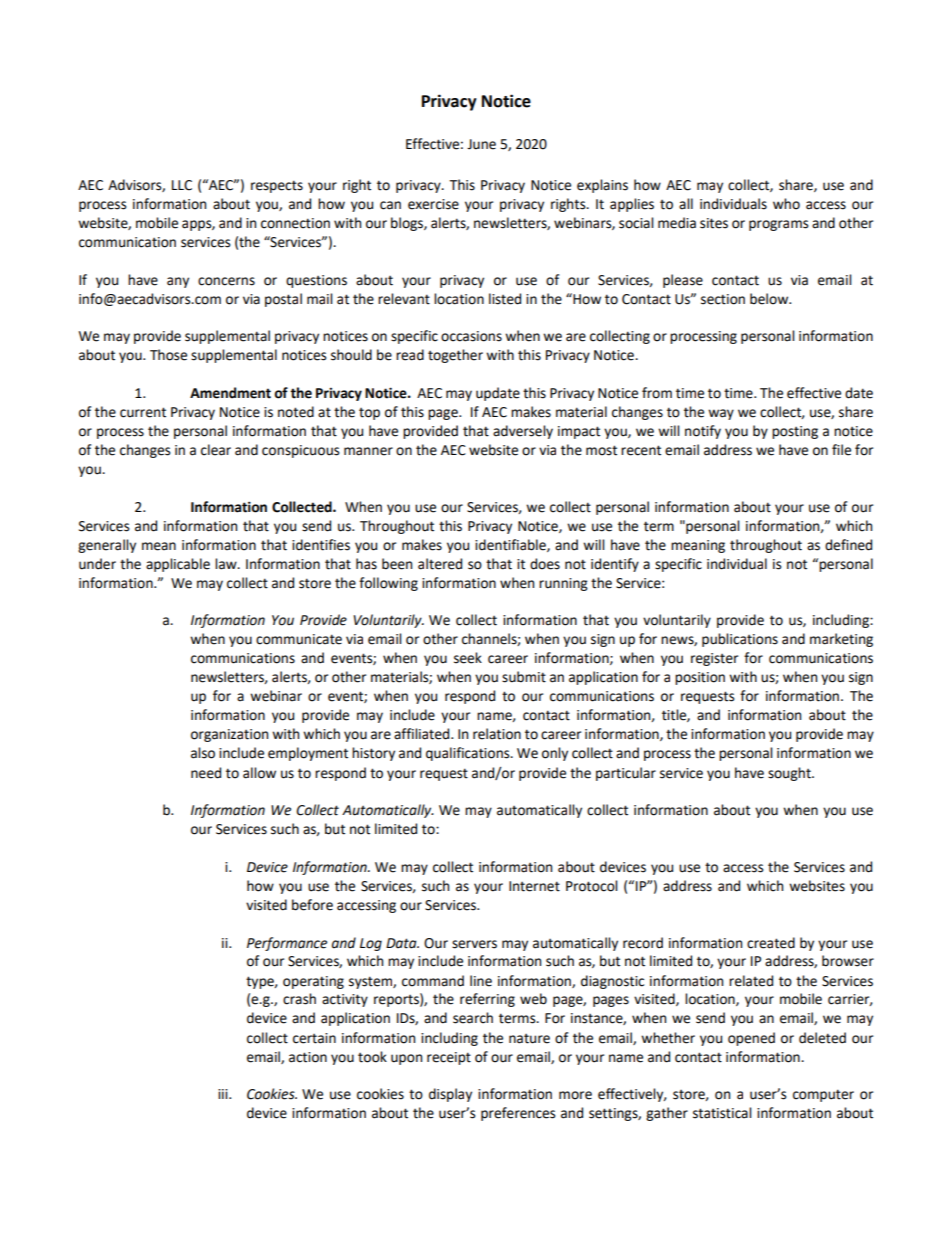 Image resolution: width=952 pixels, height=1233 pixels. I want to click on seek, so click(468, 658).
